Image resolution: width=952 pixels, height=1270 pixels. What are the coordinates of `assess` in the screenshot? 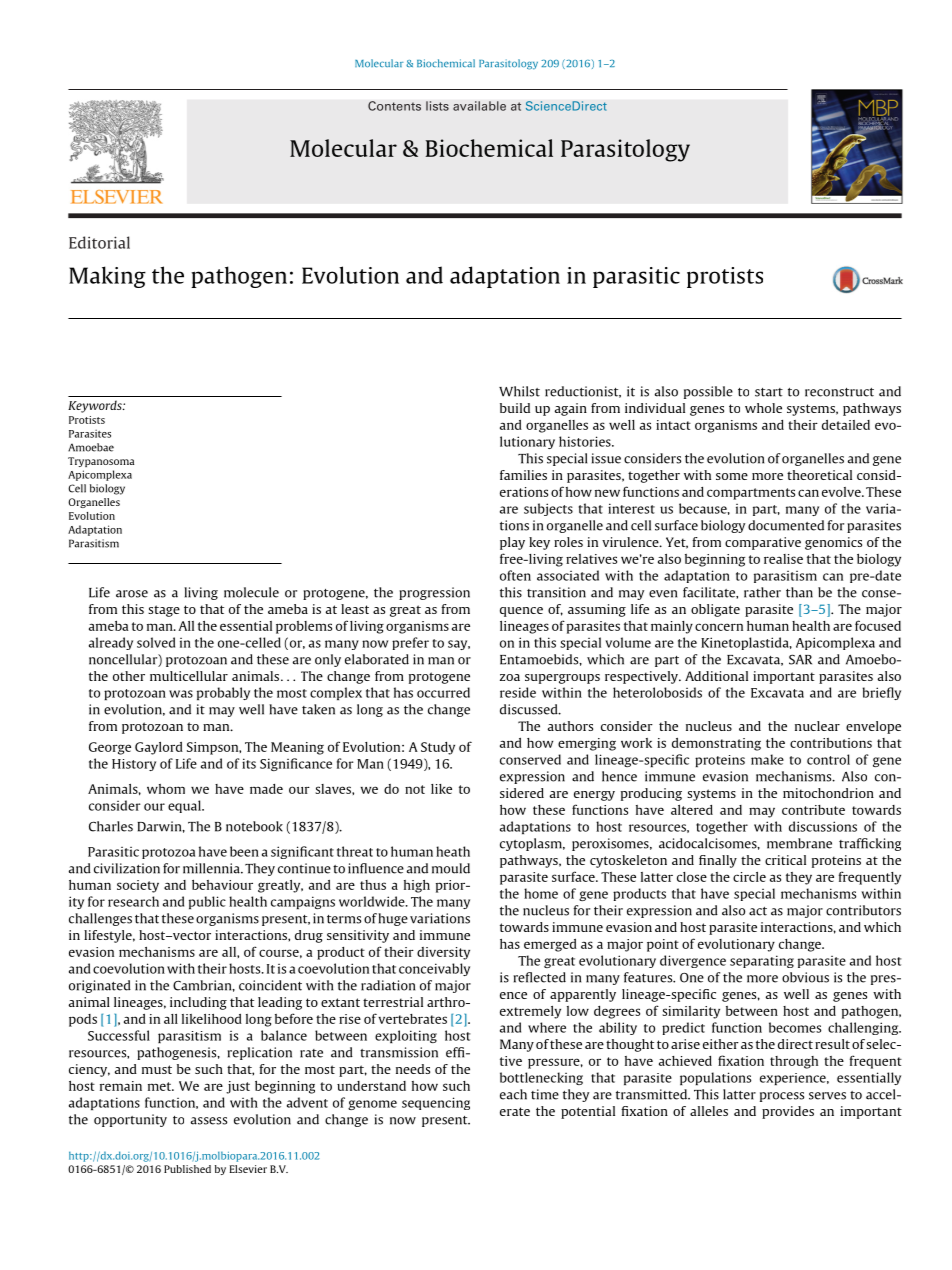 It's located at (209, 1121).
